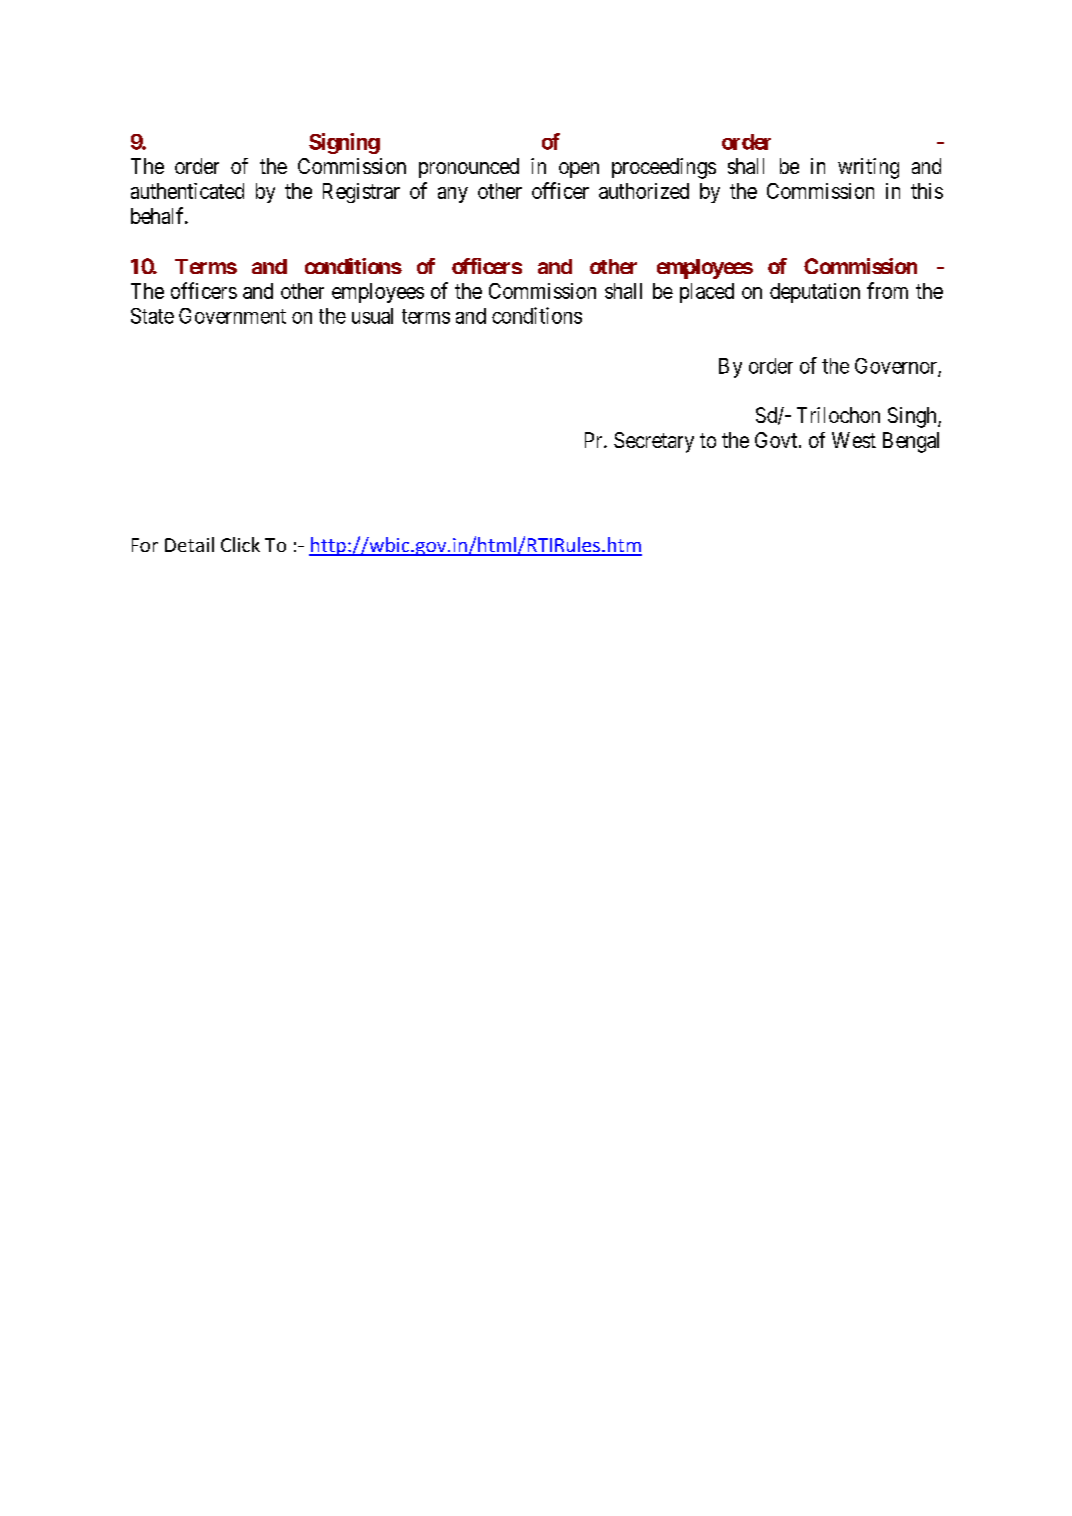  Describe the element at coordinates (868, 168) in the screenshot. I see `writing` at that location.
